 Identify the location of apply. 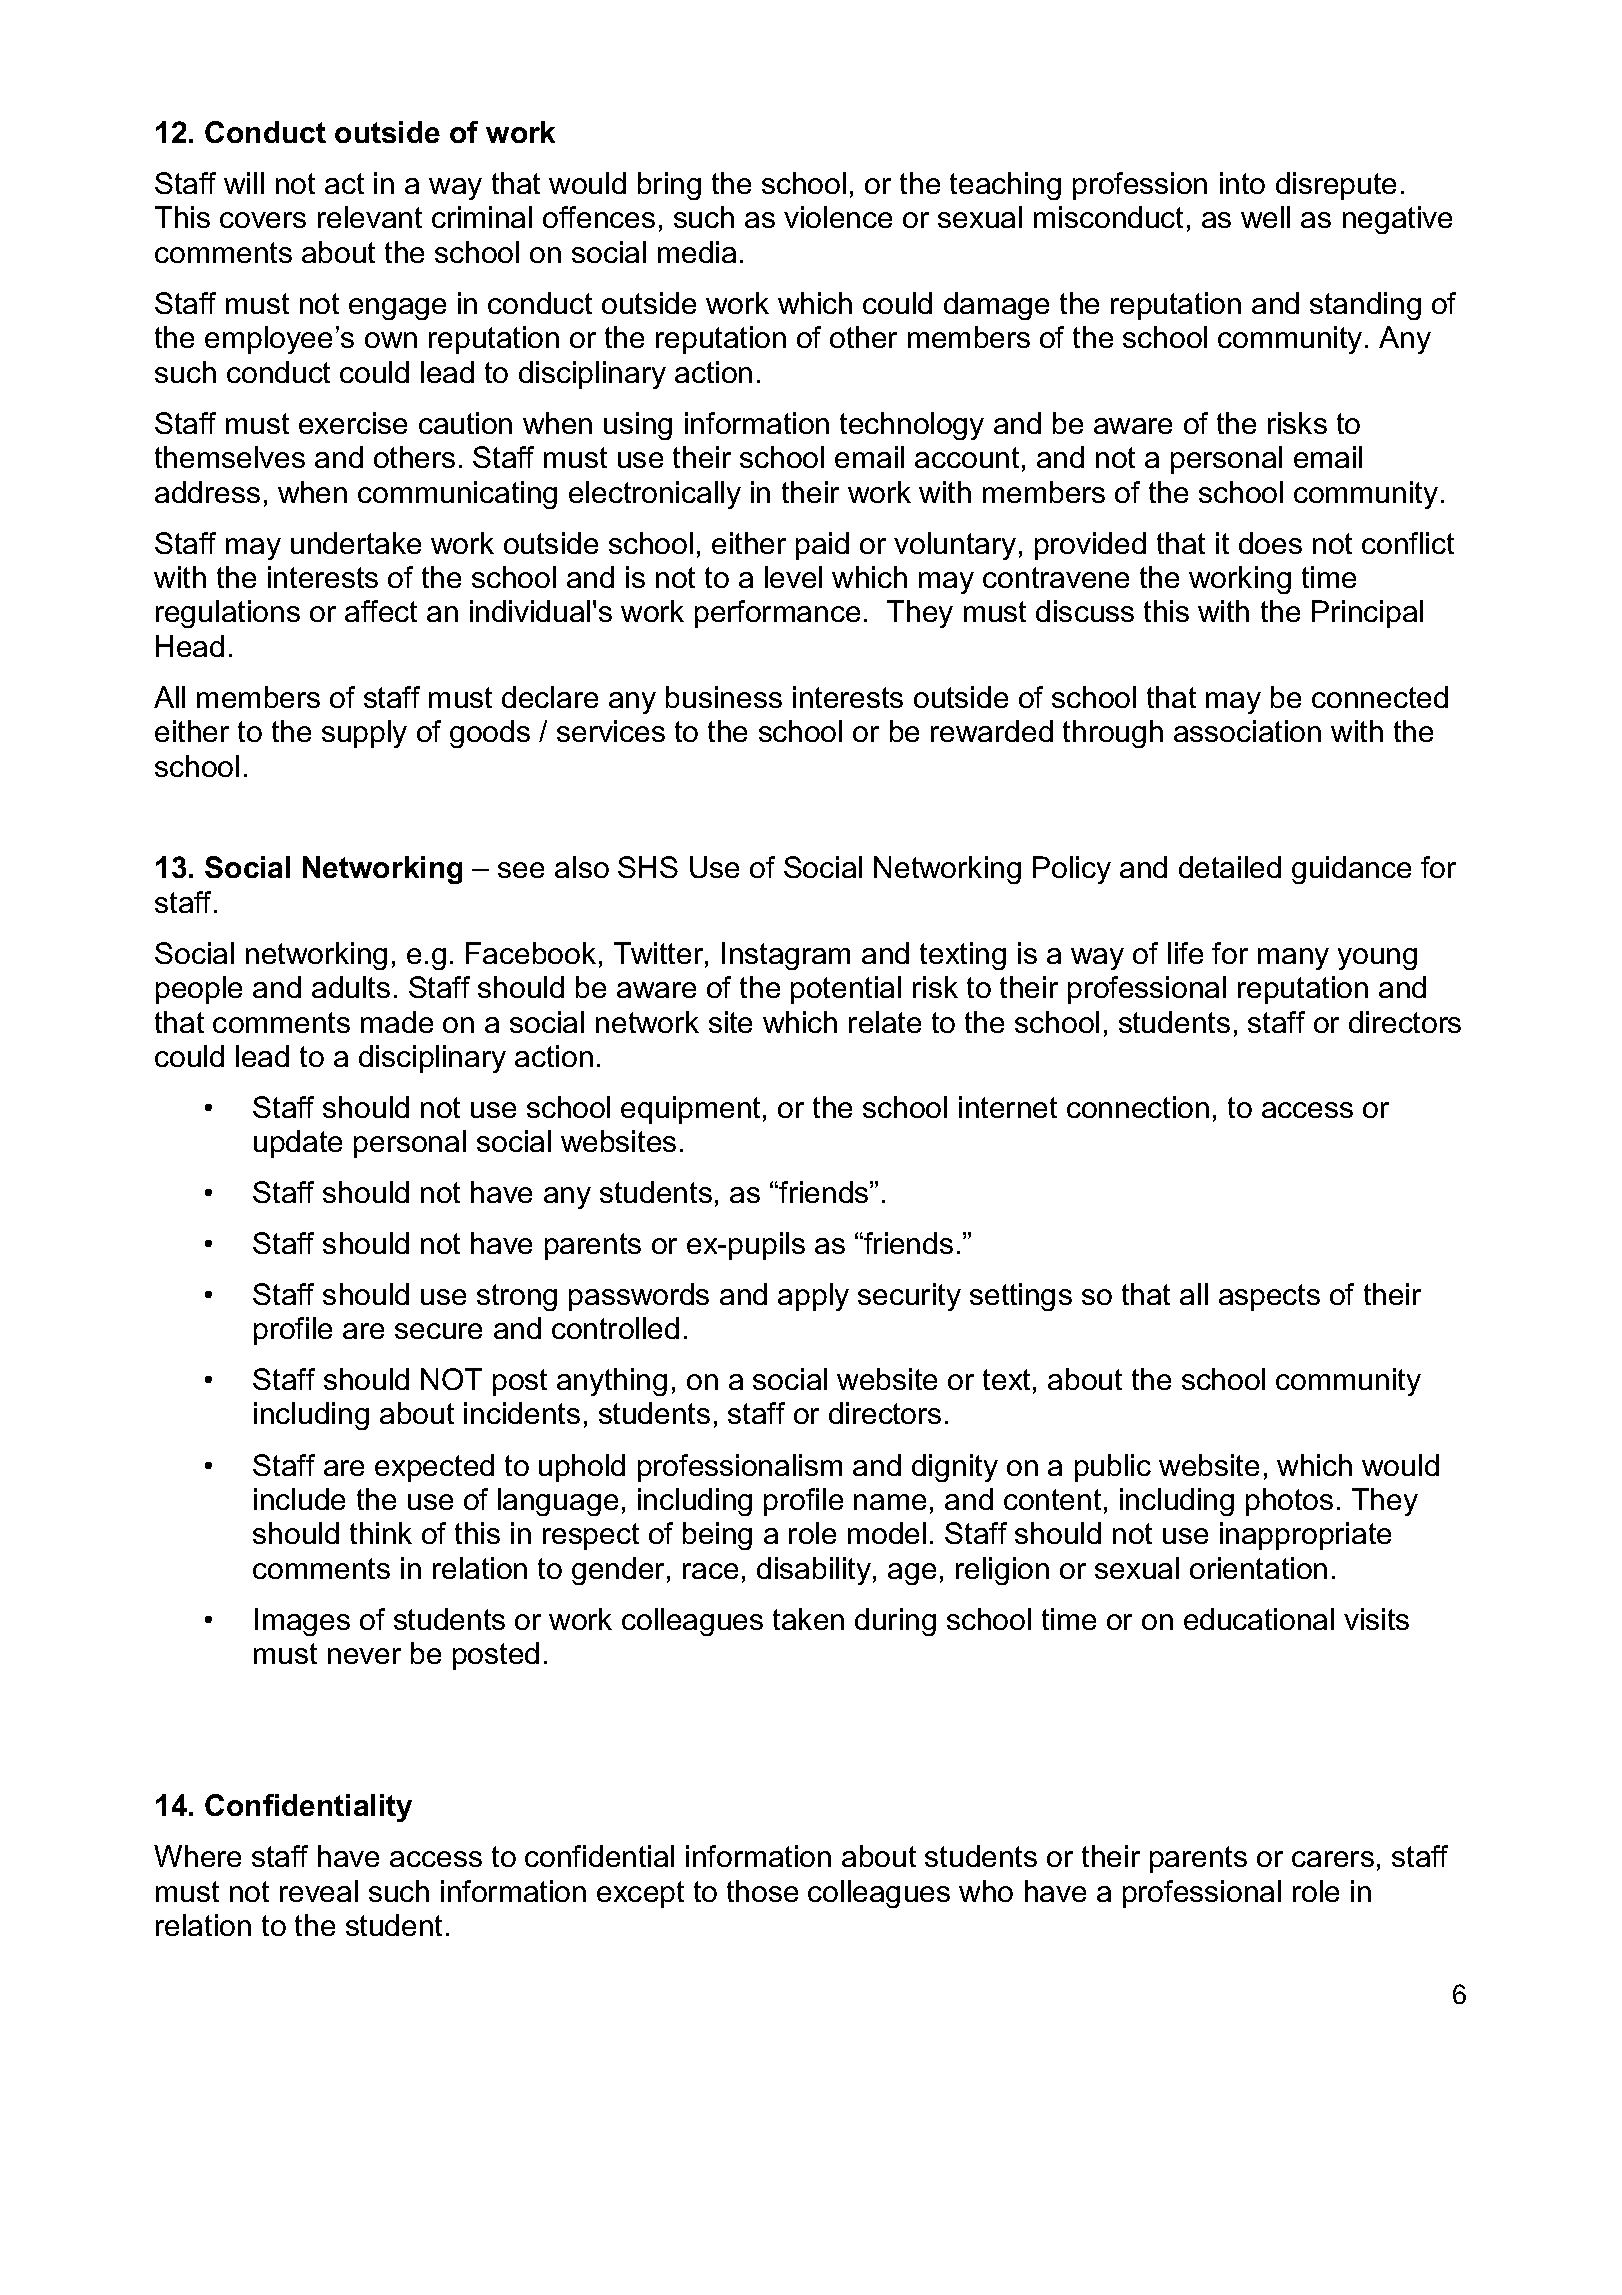
(813, 1297).
